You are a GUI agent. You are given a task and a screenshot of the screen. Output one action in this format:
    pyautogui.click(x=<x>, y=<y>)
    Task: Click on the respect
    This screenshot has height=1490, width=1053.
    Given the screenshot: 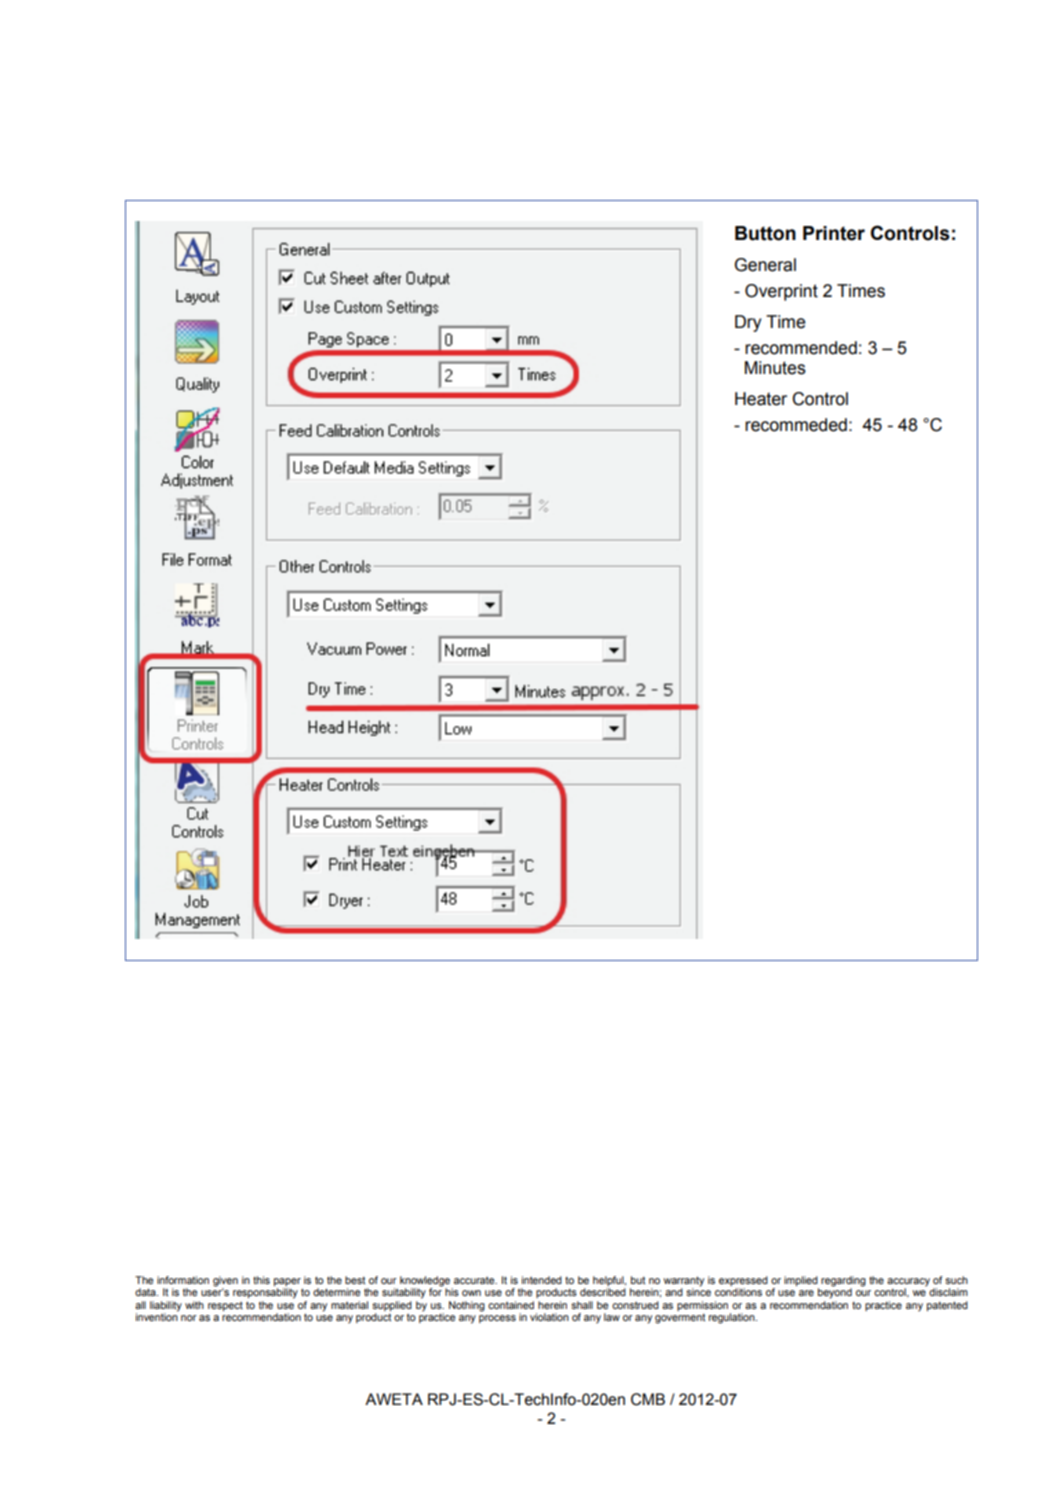 What is the action you would take?
    pyautogui.click(x=225, y=1306)
